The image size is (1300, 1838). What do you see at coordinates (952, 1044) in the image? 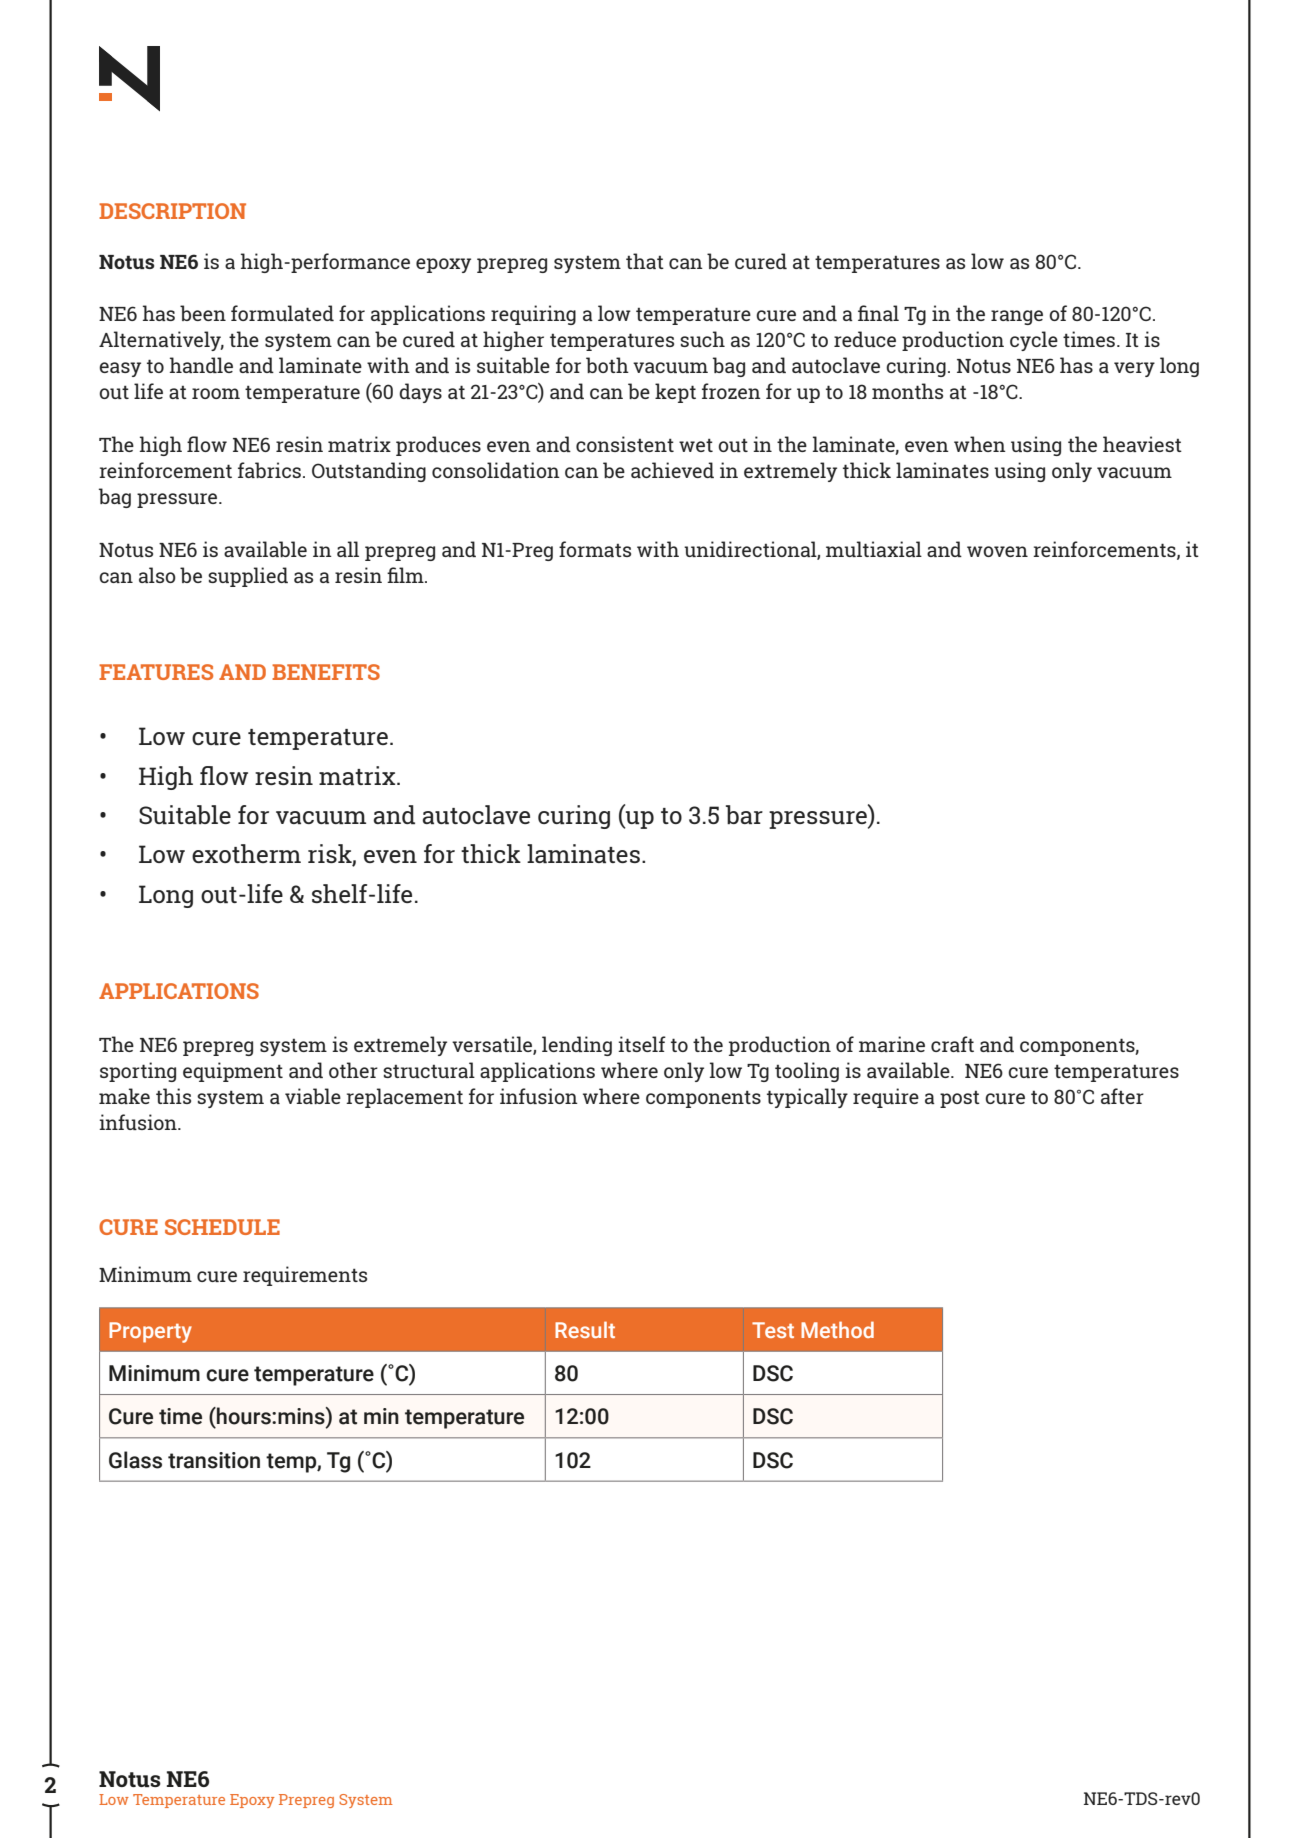
I see `craft` at bounding box center [952, 1044].
